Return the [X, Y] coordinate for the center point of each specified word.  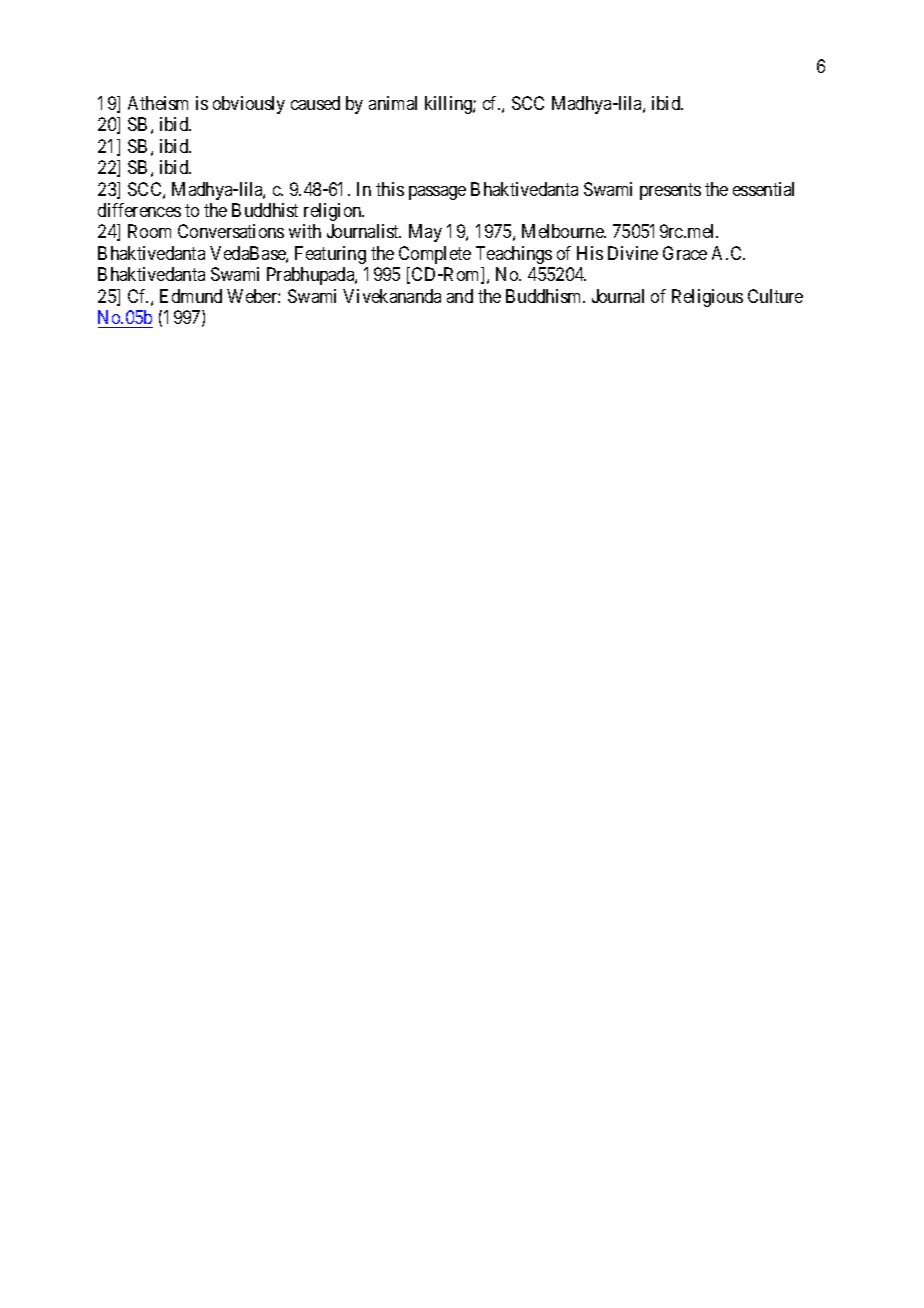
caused [315, 103]
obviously [249, 105]
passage [437, 193]
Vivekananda [392, 296]
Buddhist [265, 210]
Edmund [191, 296]
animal [393, 103]
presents [670, 191]
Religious [707, 298]
